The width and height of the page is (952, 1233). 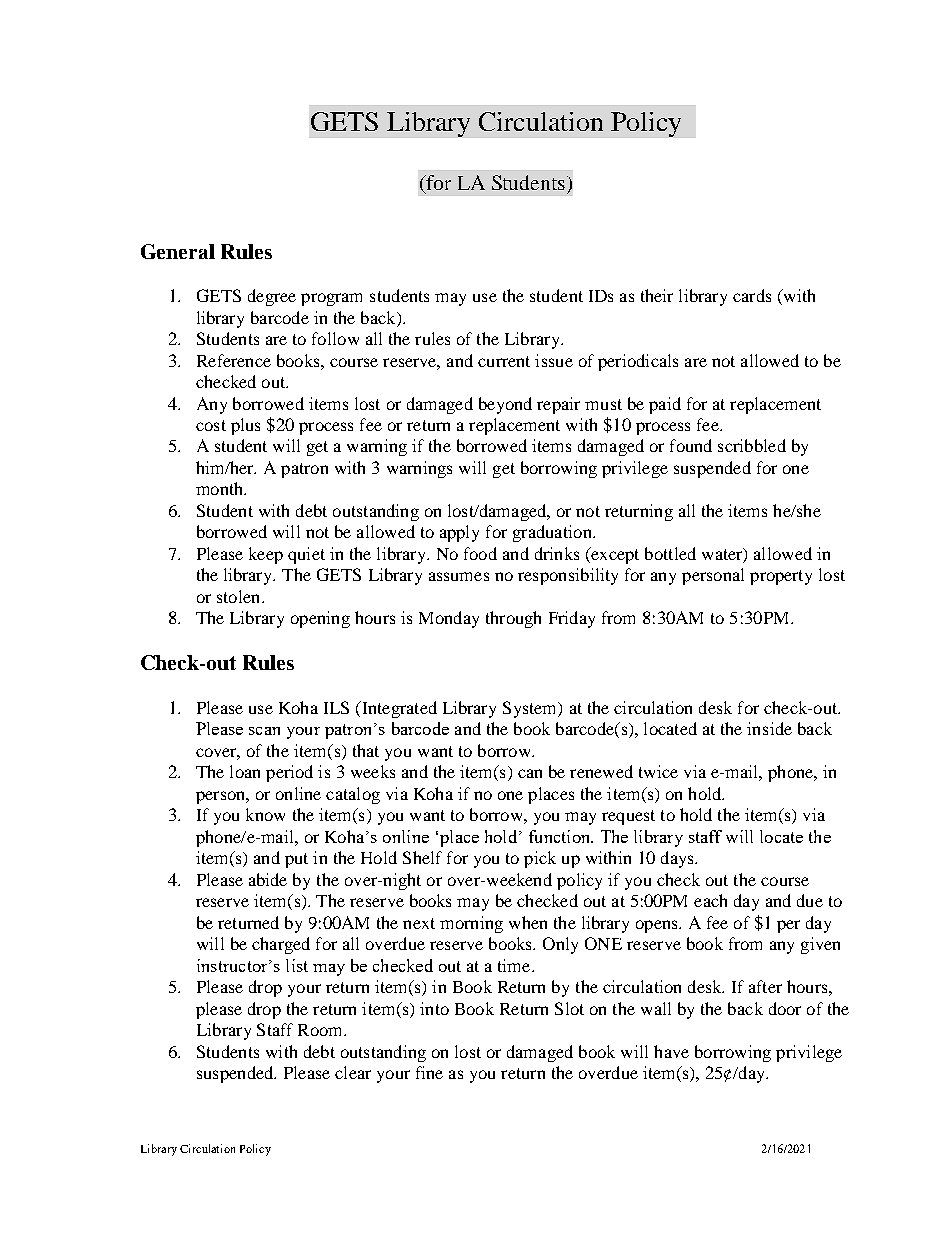 I want to click on scribbled, so click(x=752, y=445).
